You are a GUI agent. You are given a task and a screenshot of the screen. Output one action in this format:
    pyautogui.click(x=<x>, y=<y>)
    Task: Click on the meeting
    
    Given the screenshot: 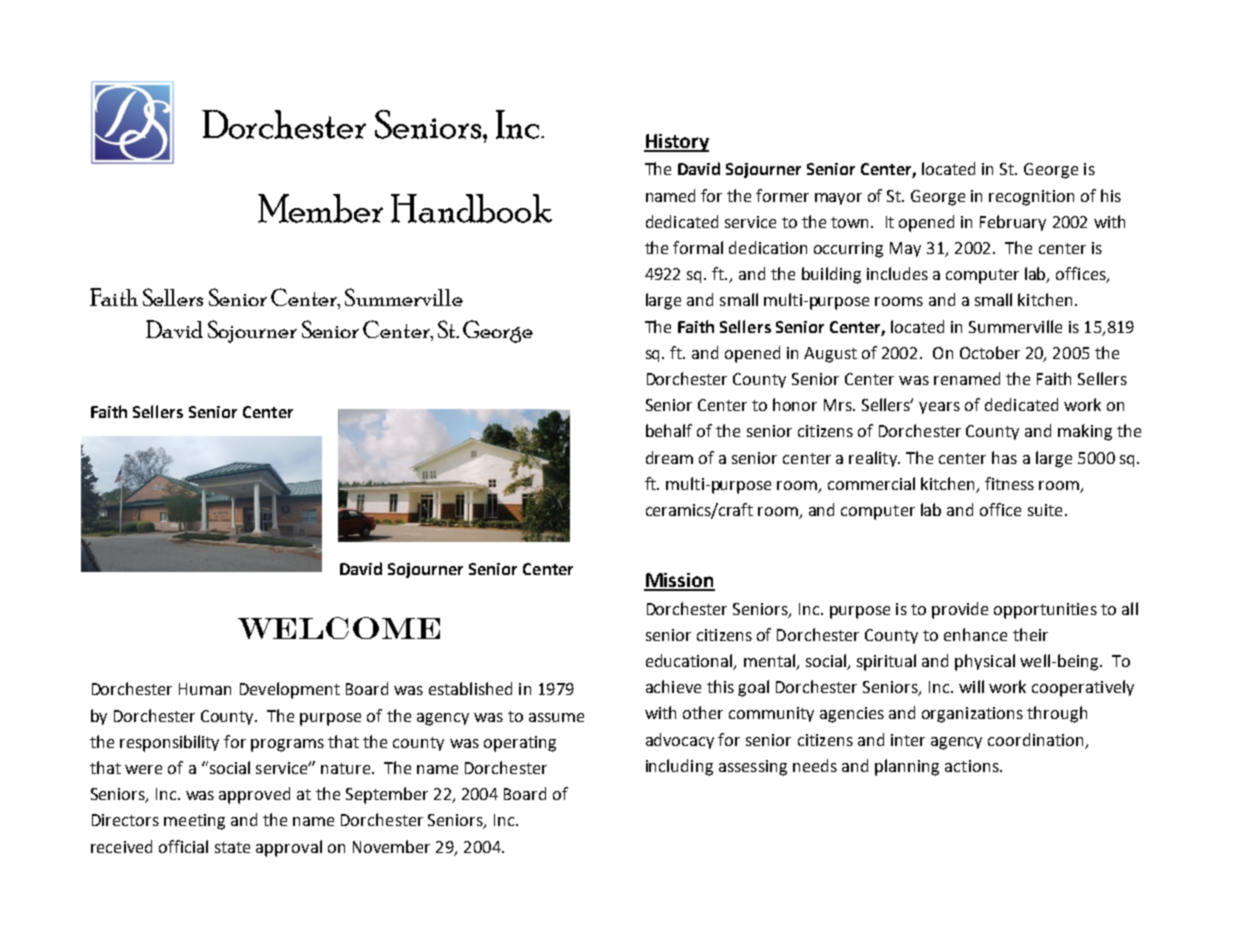 What is the action you would take?
    pyautogui.click(x=194, y=822)
